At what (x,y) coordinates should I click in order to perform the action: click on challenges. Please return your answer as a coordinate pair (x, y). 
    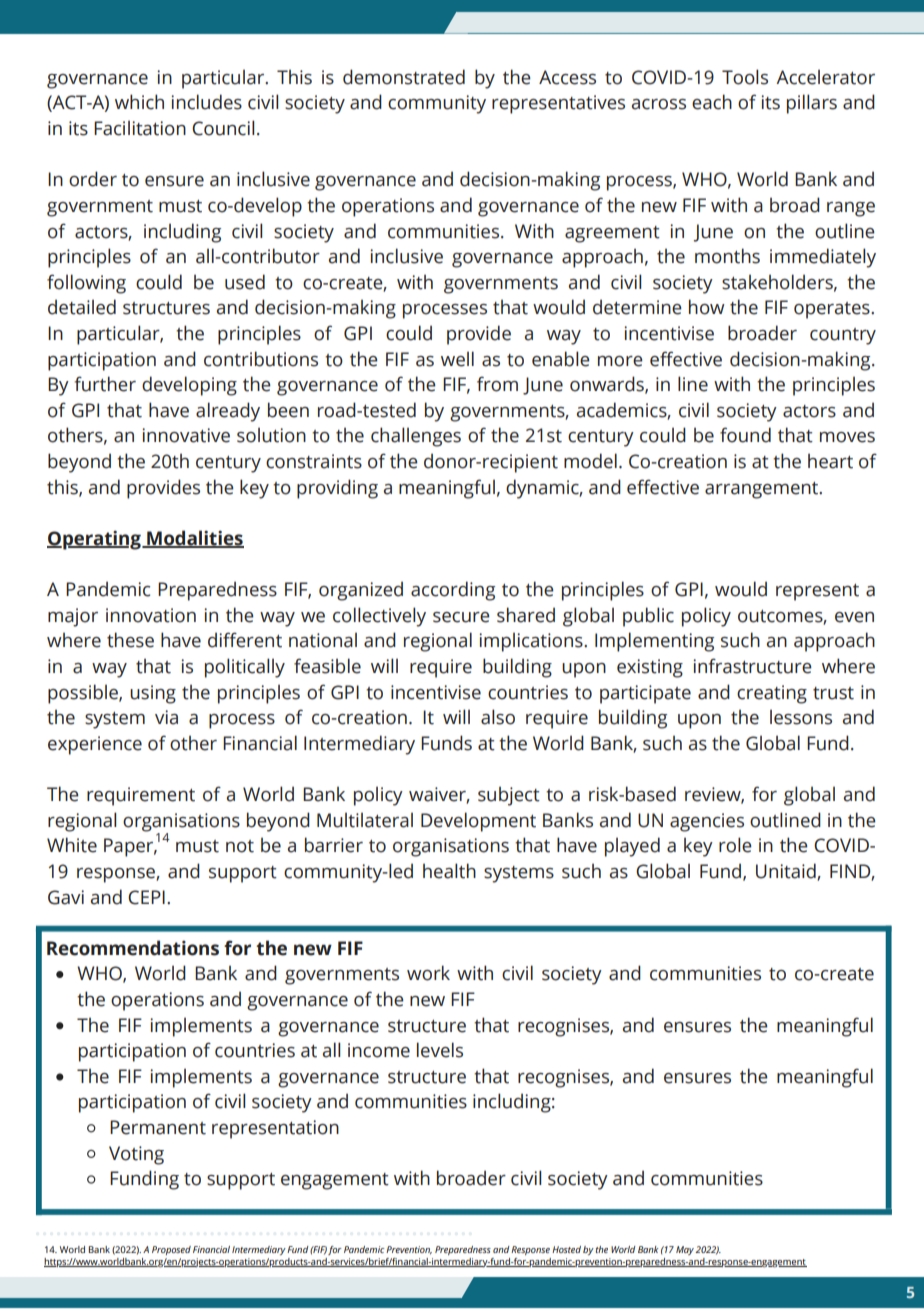
    Looking at the image, I should click on (416, 437).
